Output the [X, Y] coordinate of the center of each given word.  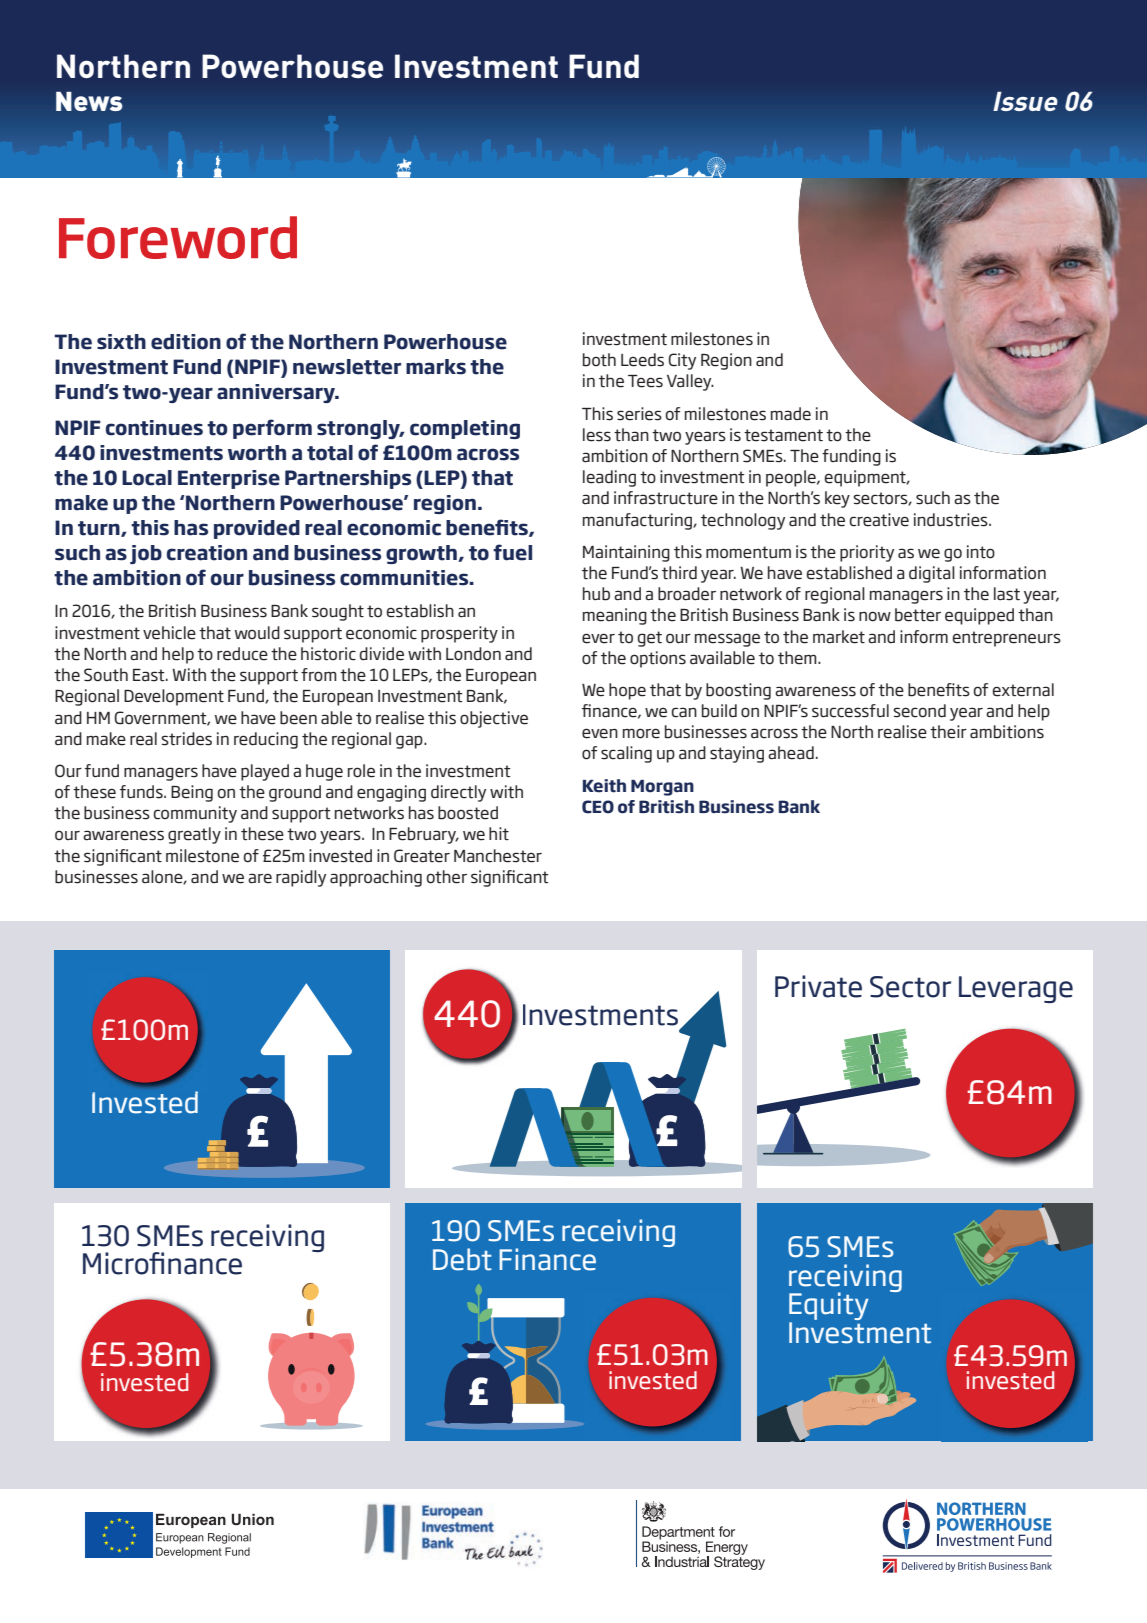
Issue [1025, 101]
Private [818, 986]
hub [596, 594]
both [599, 360]
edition [186, 342]
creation [207, 553]
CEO [598, 807]
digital [932, 574]
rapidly [301, 878]
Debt [462, 1259]
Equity [829, 1307]
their [948, 732]
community [195, 814]
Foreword [178, 237]
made [791, 414]
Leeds [642, 360]
